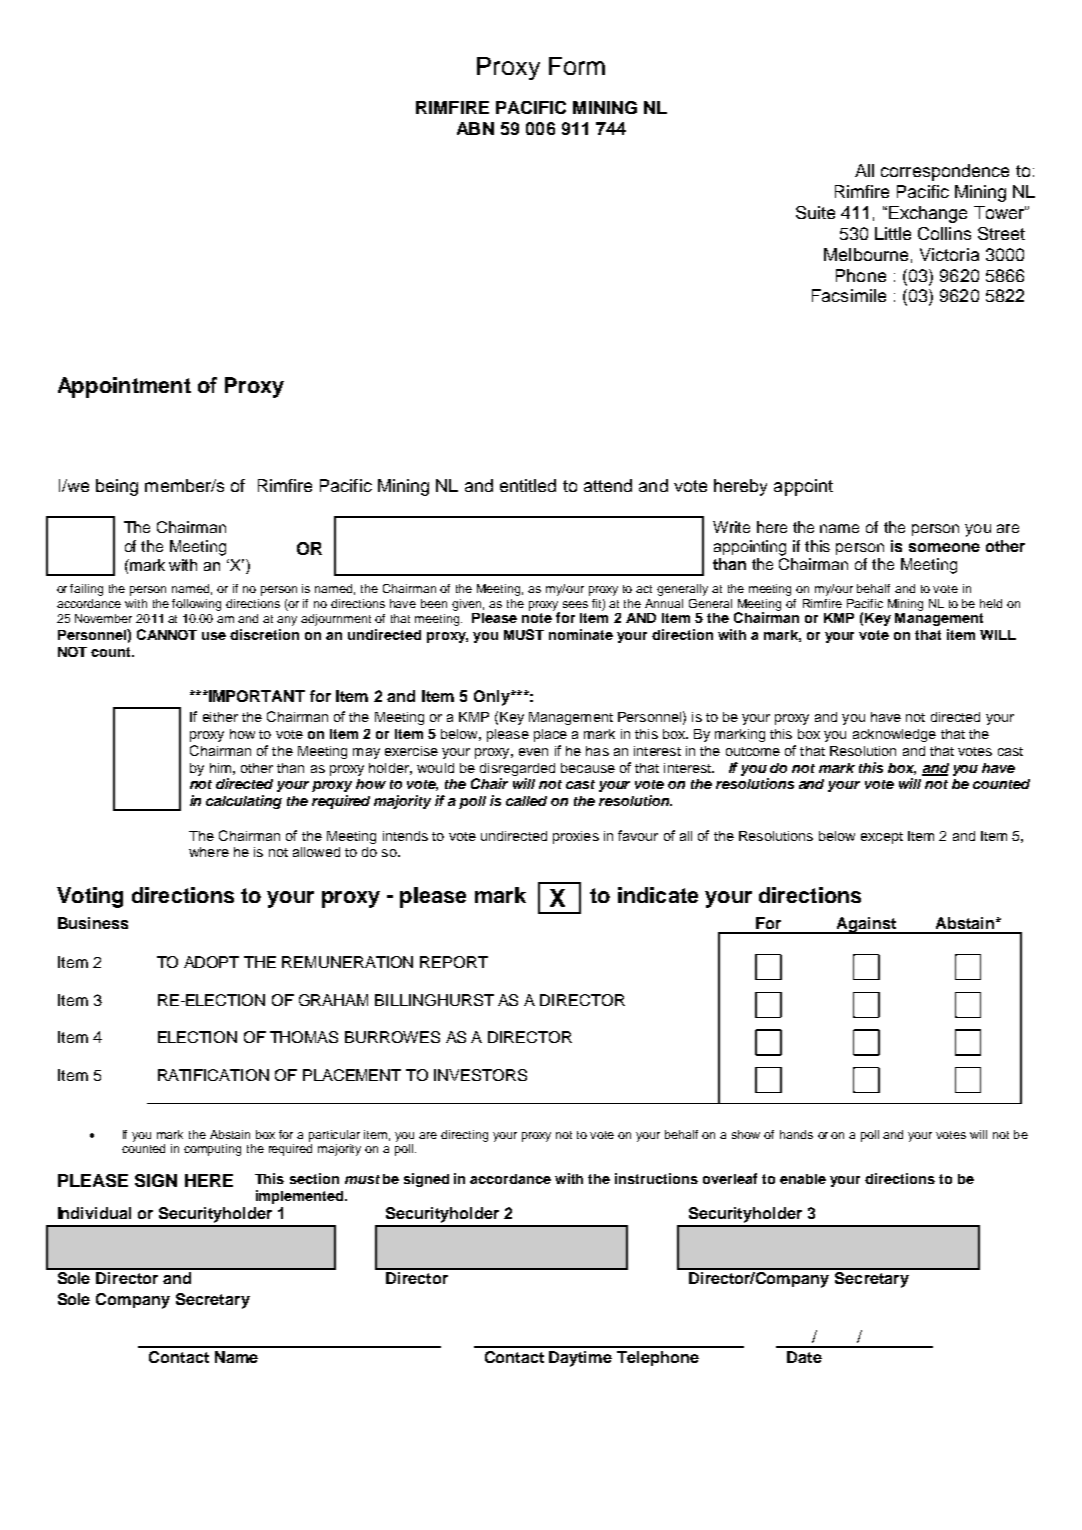 Image resolution: width=1082 pixels, height=1530 pixels. What do you see at coordinates (220, 717) in the document?
I see `either` at bounding box center [220, 717].
